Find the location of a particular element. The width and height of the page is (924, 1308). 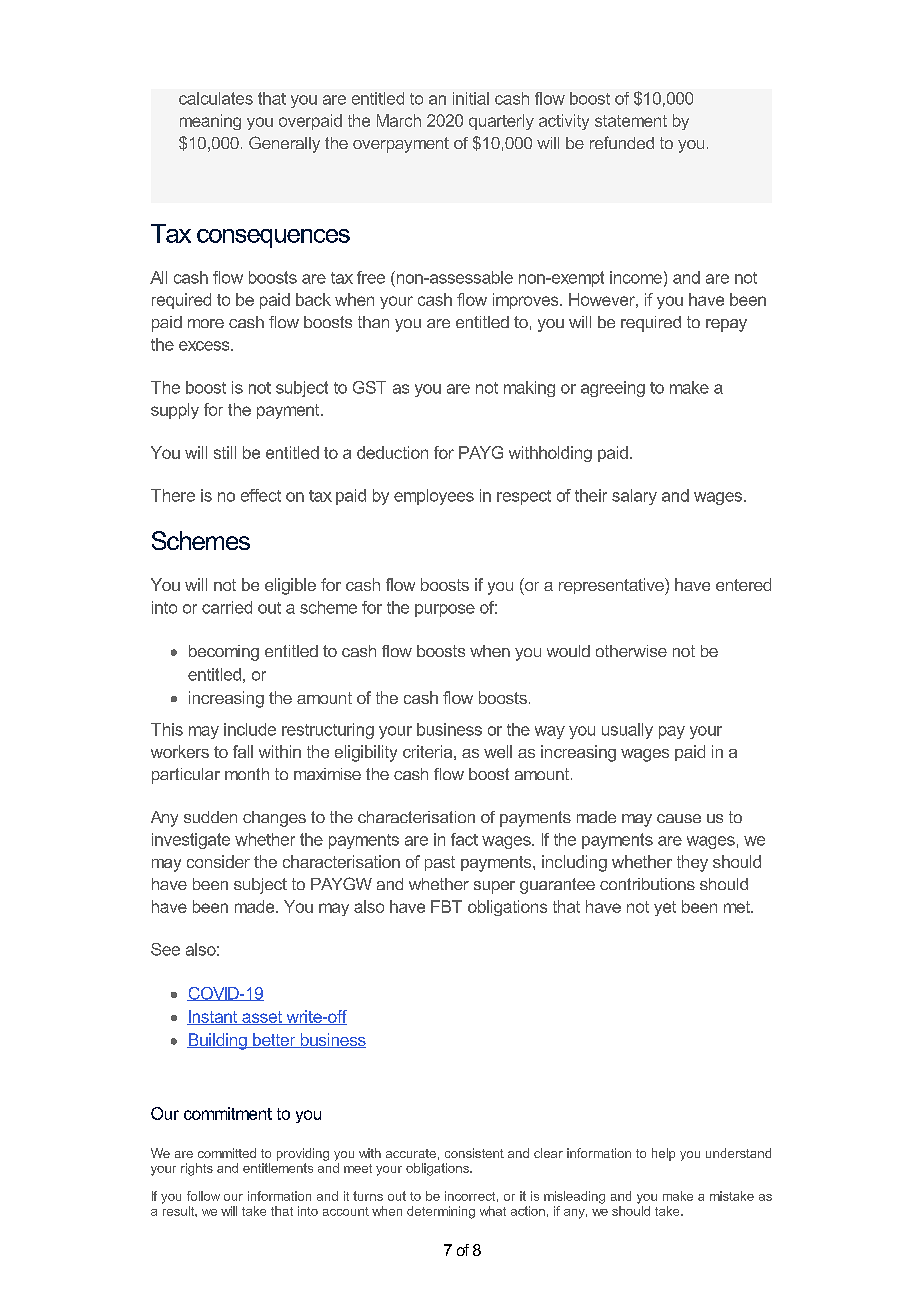

salary is located at coordinates (634, 497).
